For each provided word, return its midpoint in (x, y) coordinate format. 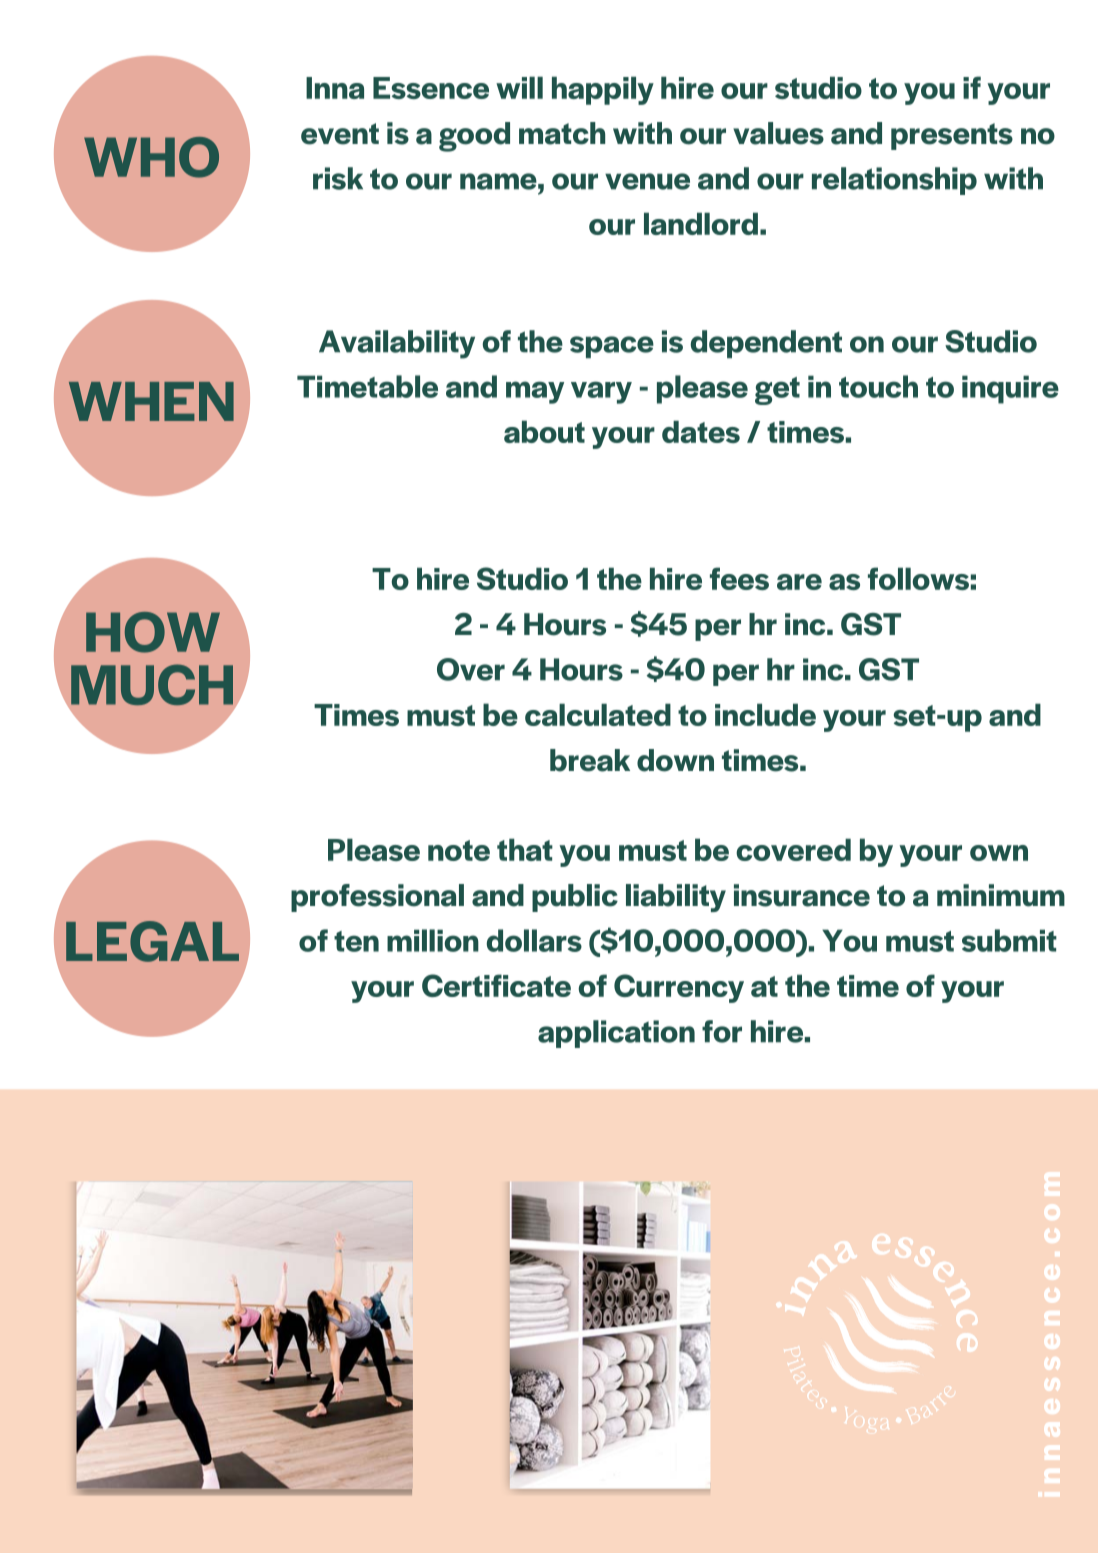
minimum (1001, 895)
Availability (397, 344)
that (525, 849)
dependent (766, 344)
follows (918, 578)
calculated (598, 714)
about (544, 431)
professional (377, 898)
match (562, 133)
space (612, 347)
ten (356, 941)
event (340, 134)
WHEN (151, 401)
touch (878, 386)
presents (952, 136)
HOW (153, 632)
